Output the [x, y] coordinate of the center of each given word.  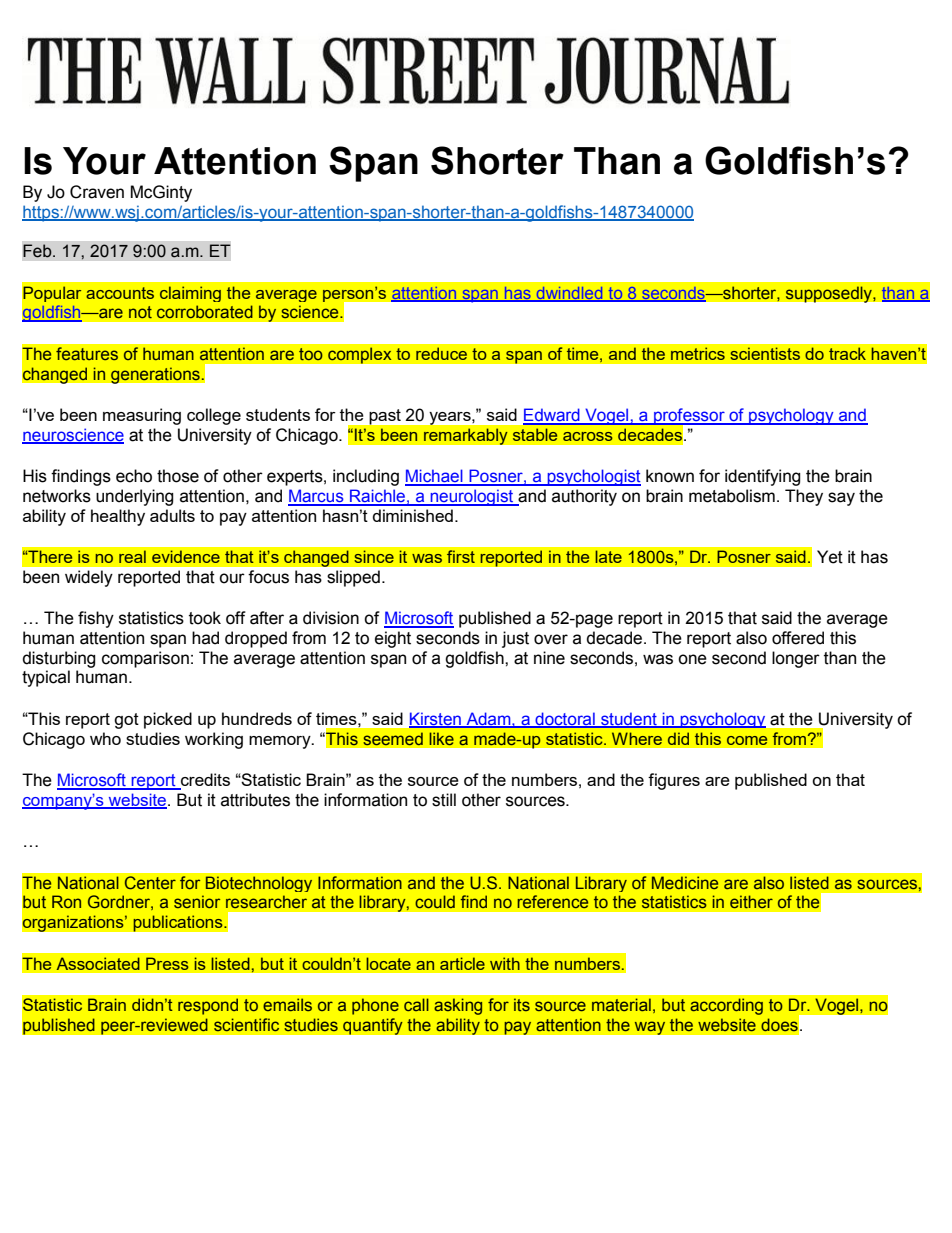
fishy [96, 619]
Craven [97, 192]
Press [167, 963]
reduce [442, 353]
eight [393, 639]
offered [798, 638]
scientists [765, 353]
